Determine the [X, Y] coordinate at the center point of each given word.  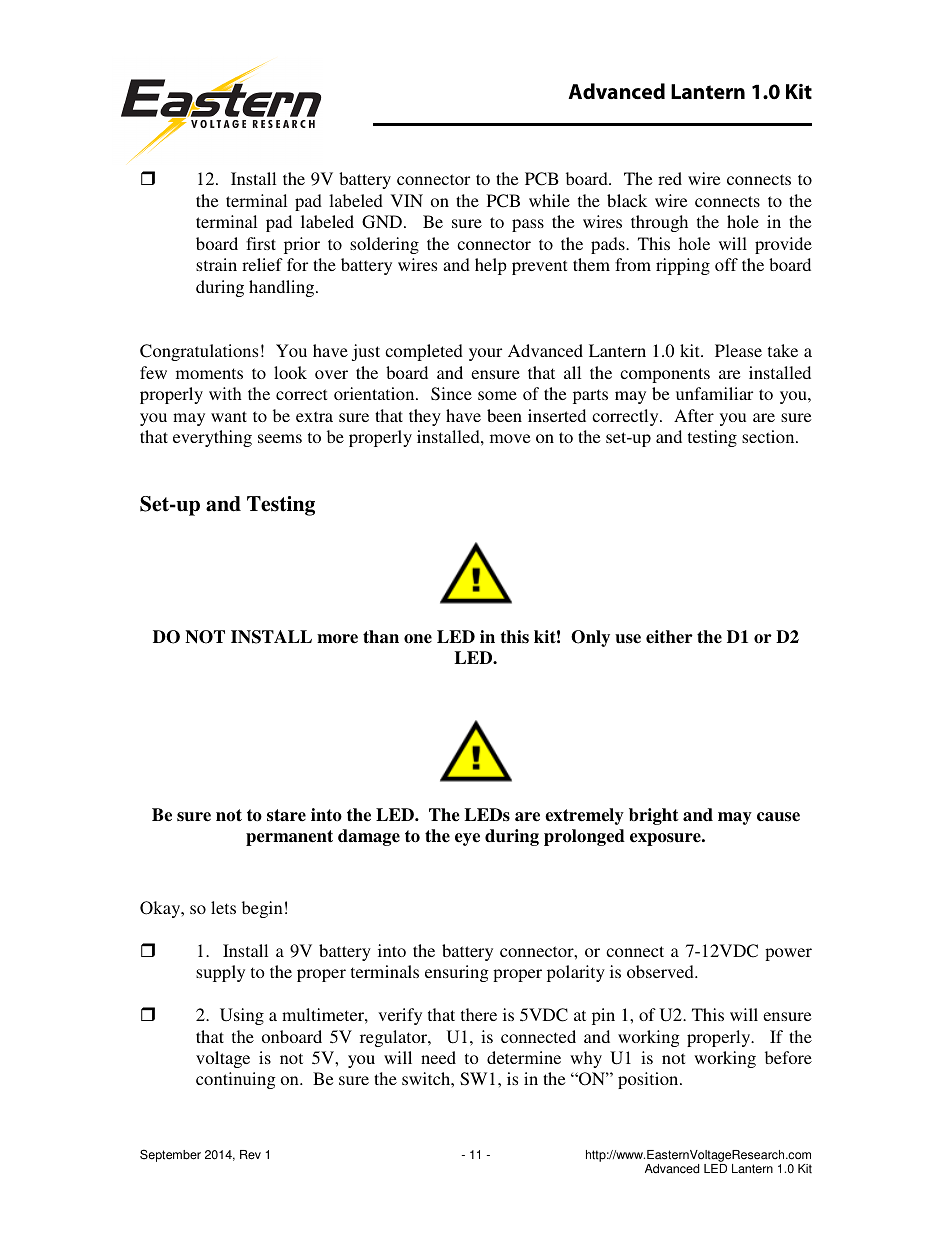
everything [212, 438]
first [261, 243]
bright [654, 816]
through [659, 223]
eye [467, 839]
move [510, 438]
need [438, 1057]
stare [286, 815]
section [769, 436]
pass [528, 225]
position [649, 1080]
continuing [236, 1080]
